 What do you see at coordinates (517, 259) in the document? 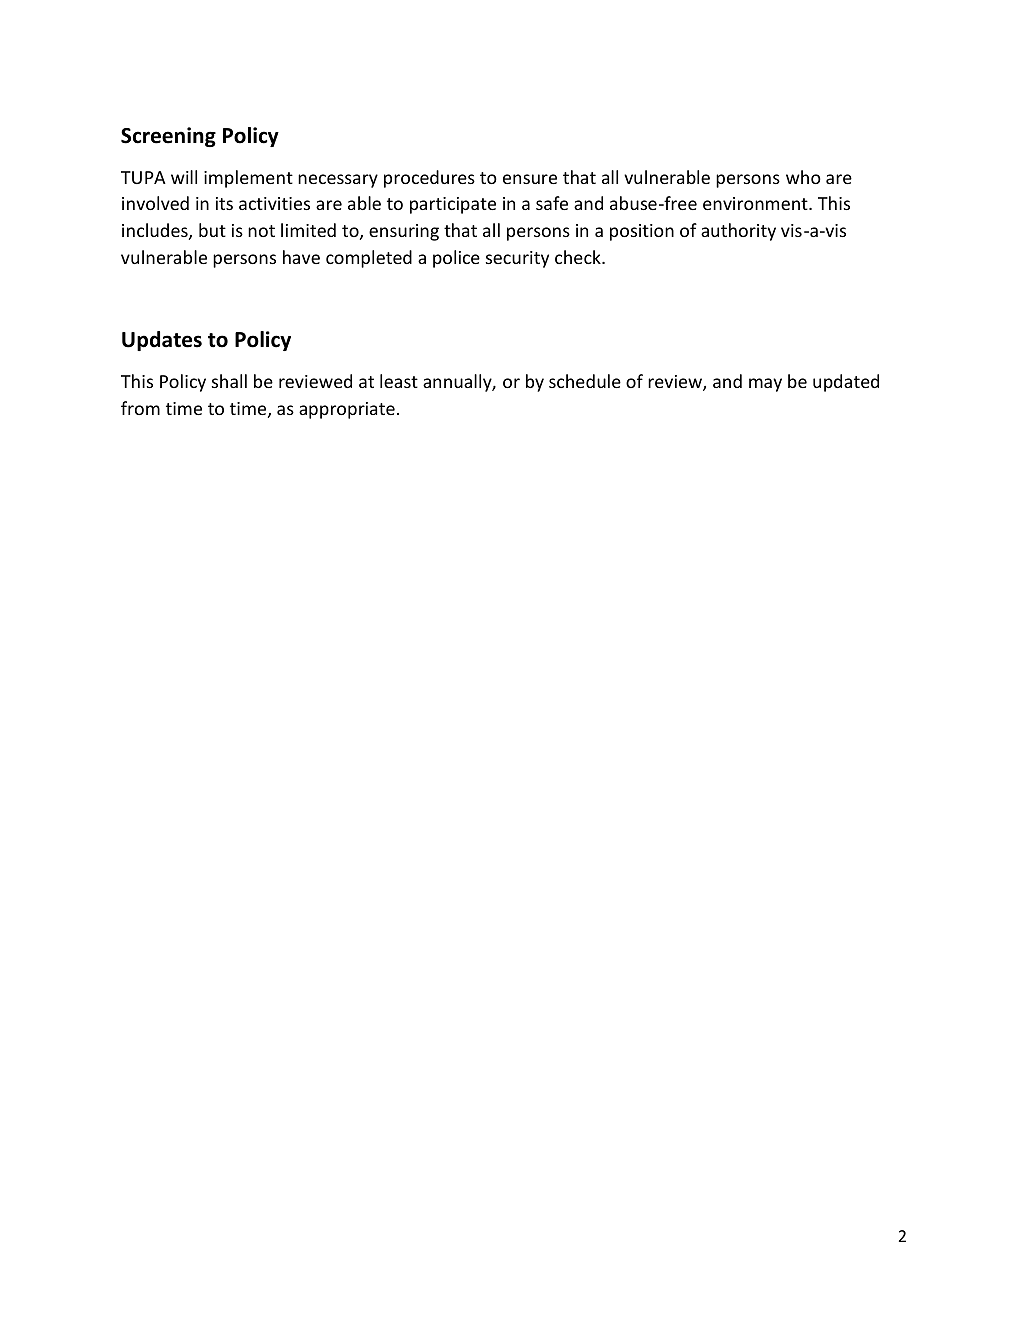
I see `security` at bounding box center [517, 259].
